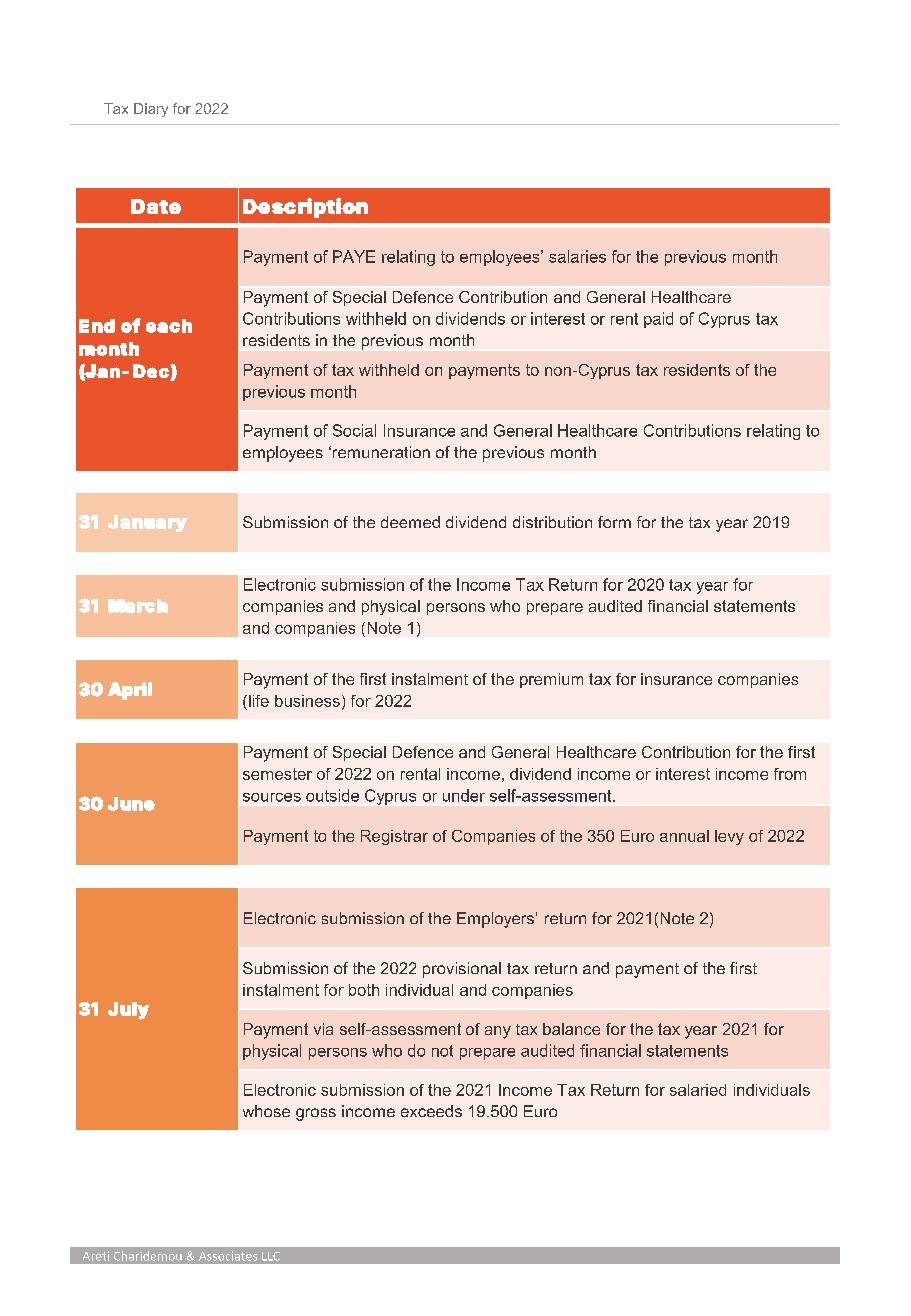 This screenshot has width=911, height=1316. Describe the element at coordinates (128, 1011) in the screenshot. I see `July` at that location.
